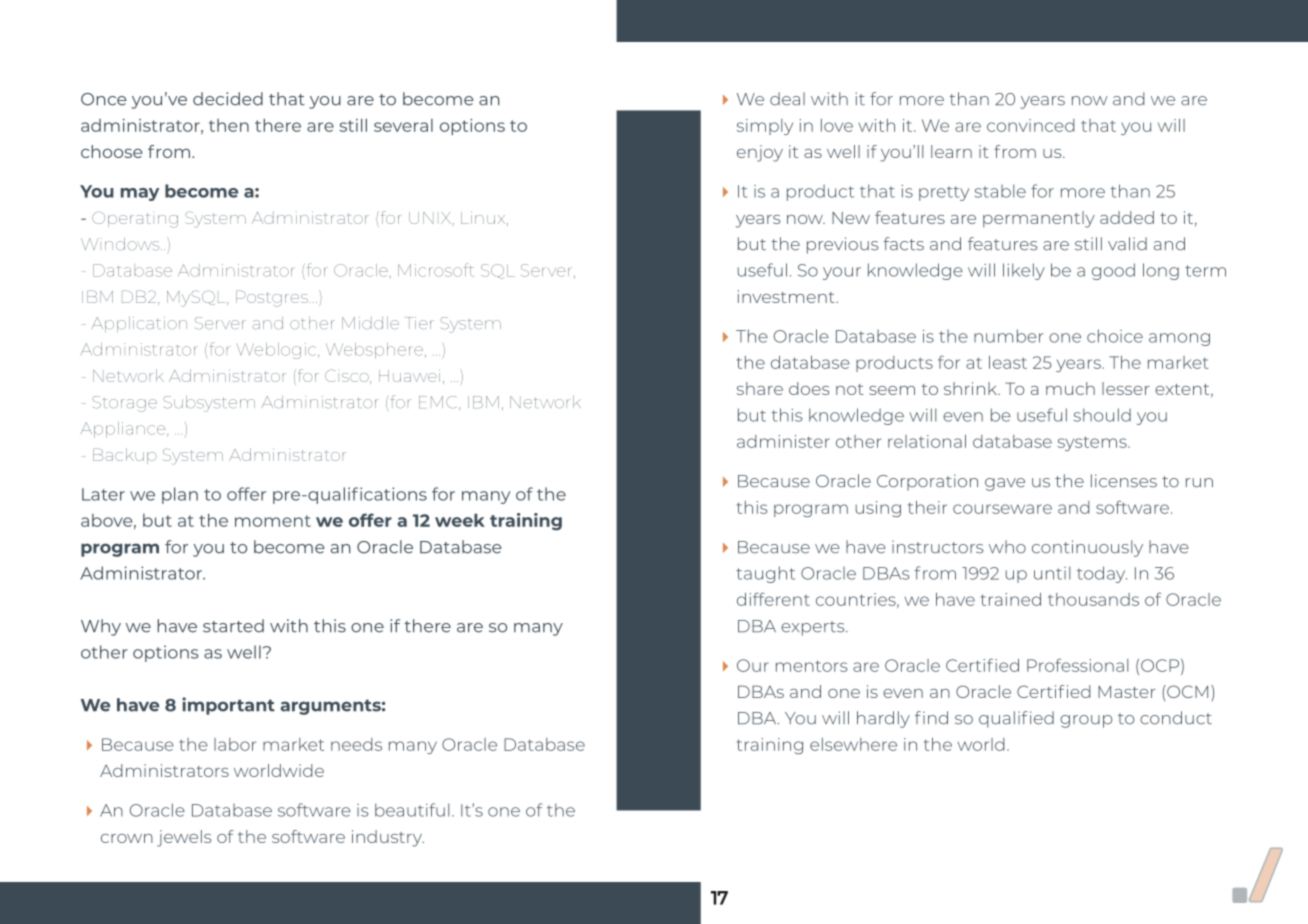 The width and height of the screenshot is (1308, 924). What do you see at coordinates (412, 810) in the screenshot?
I see `beautiful` at bounding box center [412, 810].
